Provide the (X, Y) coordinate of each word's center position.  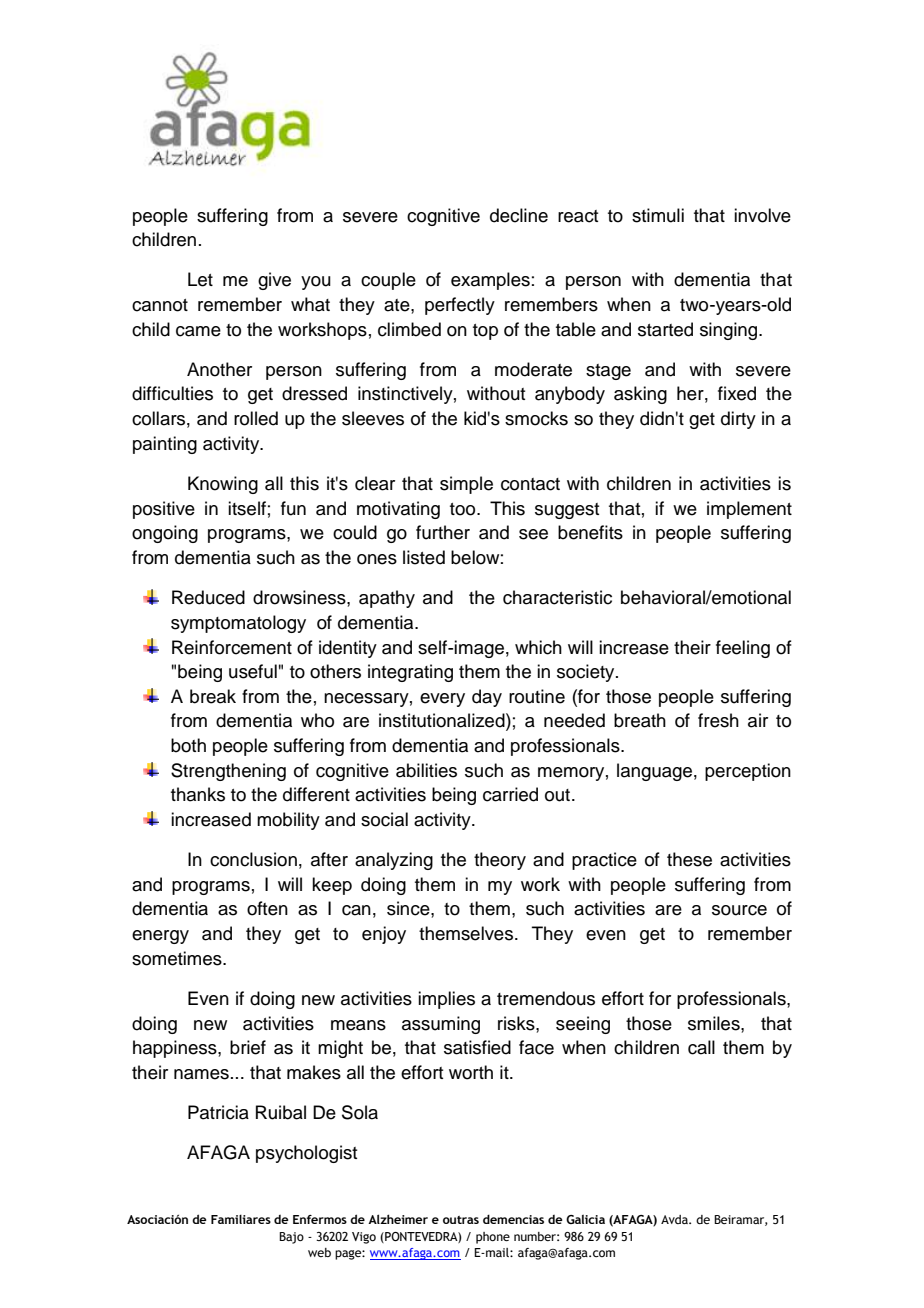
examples (490, 281)
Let (200, 279)
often (267, 908)
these (689, 859)
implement (749, 510)
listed (424, 557)
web (319, 1252)
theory (500, 861)
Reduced (208, 597)
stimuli (658, 215)
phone (493, 1238)
